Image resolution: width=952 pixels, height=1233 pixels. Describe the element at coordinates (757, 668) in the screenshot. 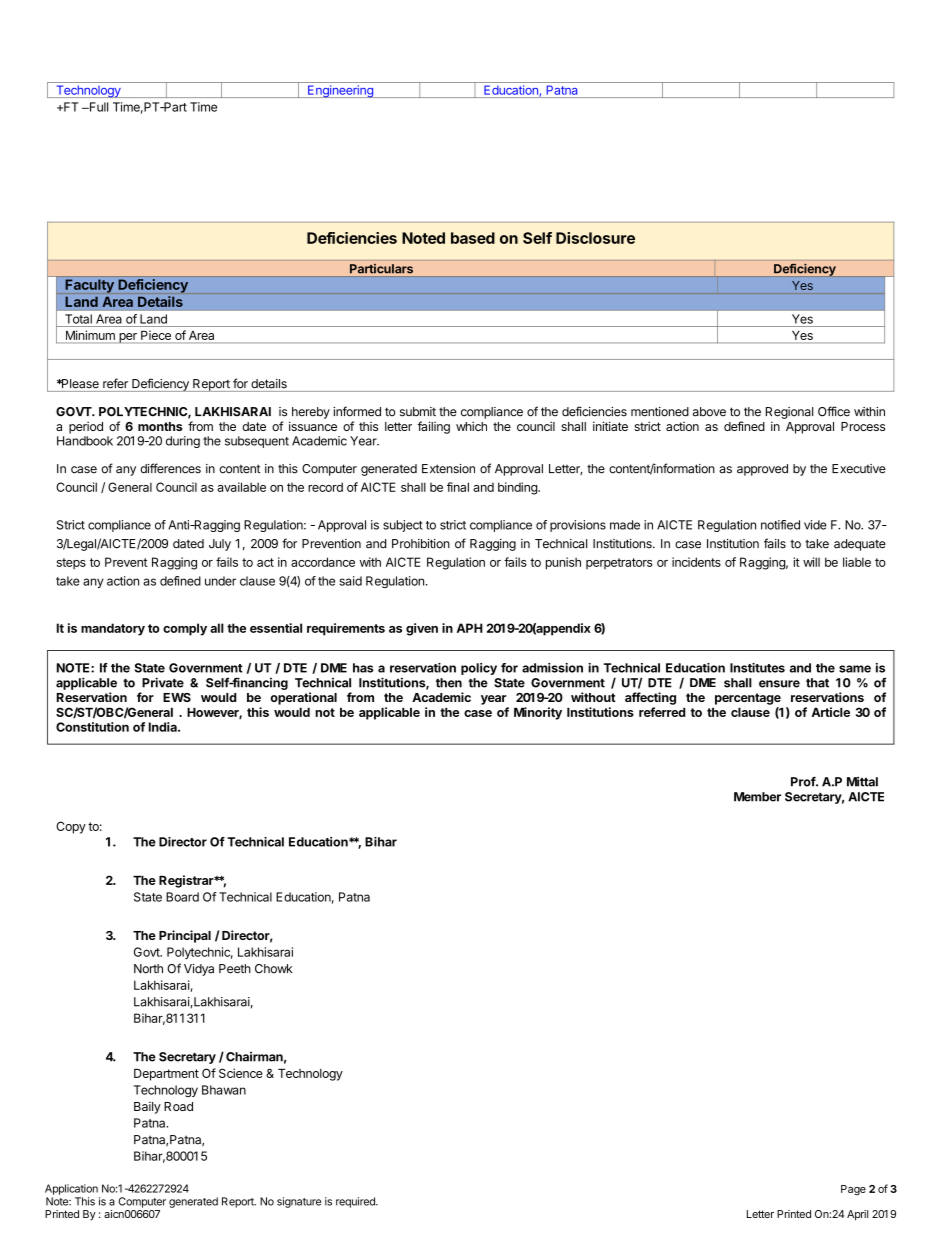

I see `Institutes` at that location.
